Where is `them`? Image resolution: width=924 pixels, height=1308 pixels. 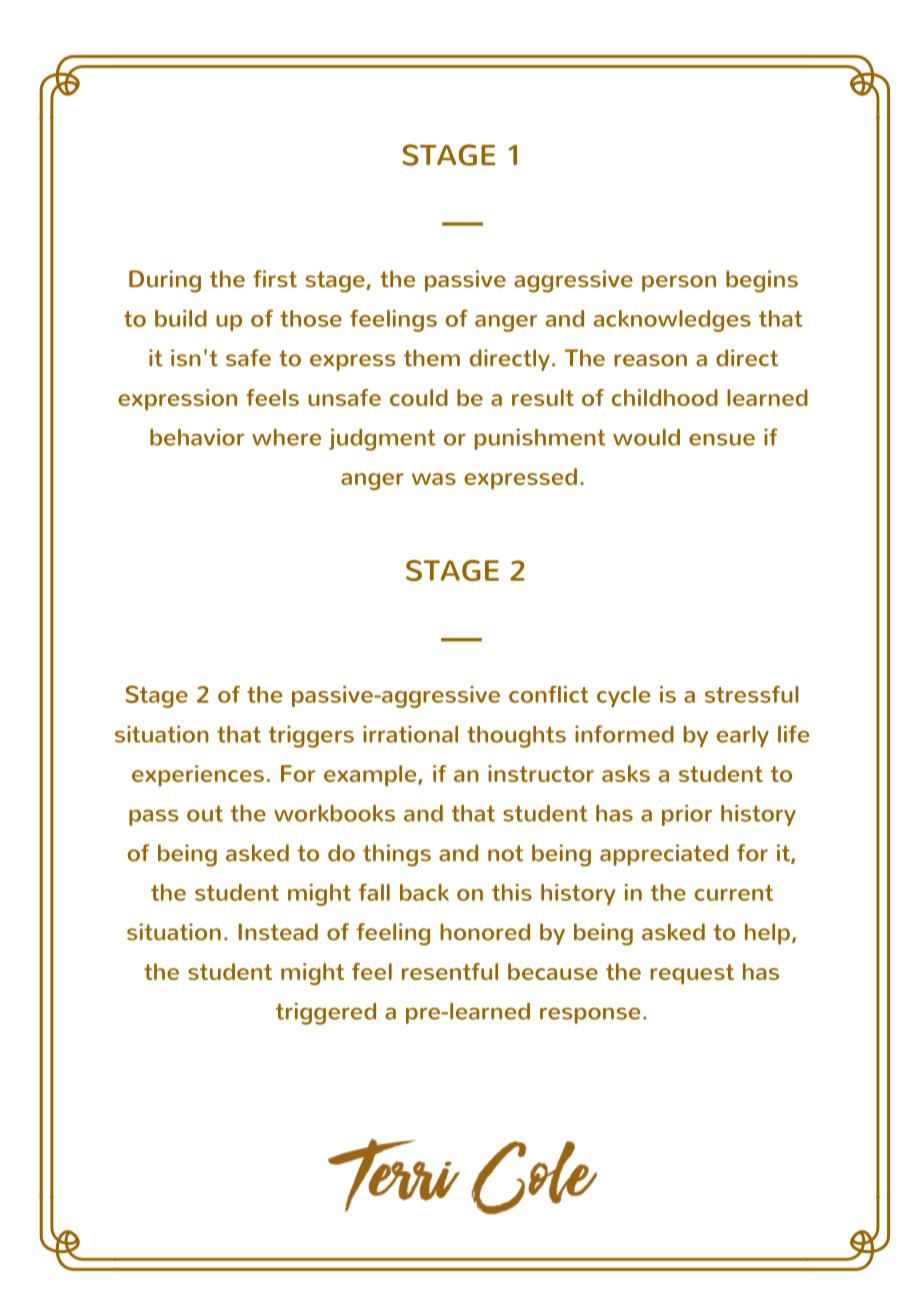
them is located at coordinates (432, 358).
